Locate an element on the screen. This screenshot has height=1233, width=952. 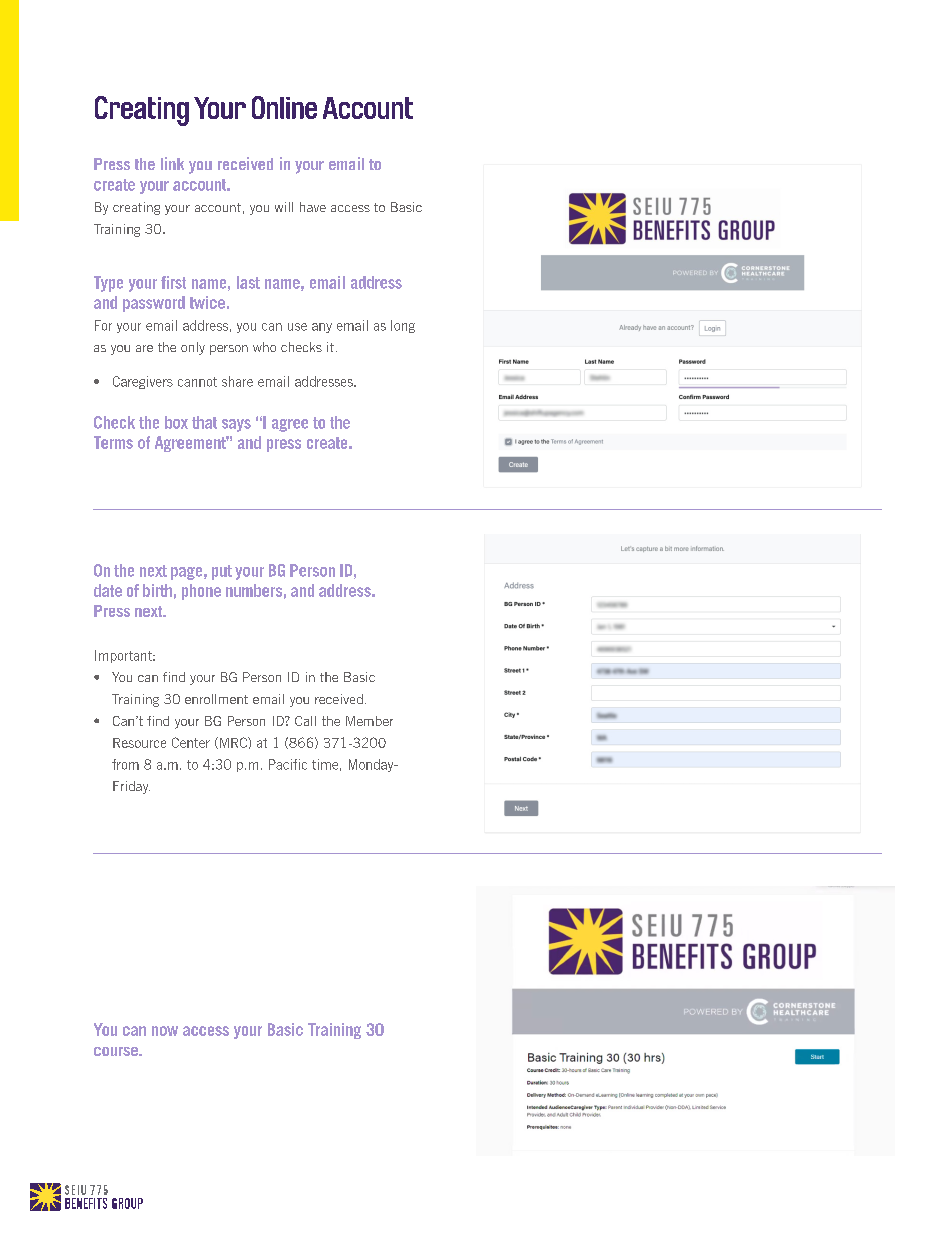
Member is located at coordinates (369, 721).
